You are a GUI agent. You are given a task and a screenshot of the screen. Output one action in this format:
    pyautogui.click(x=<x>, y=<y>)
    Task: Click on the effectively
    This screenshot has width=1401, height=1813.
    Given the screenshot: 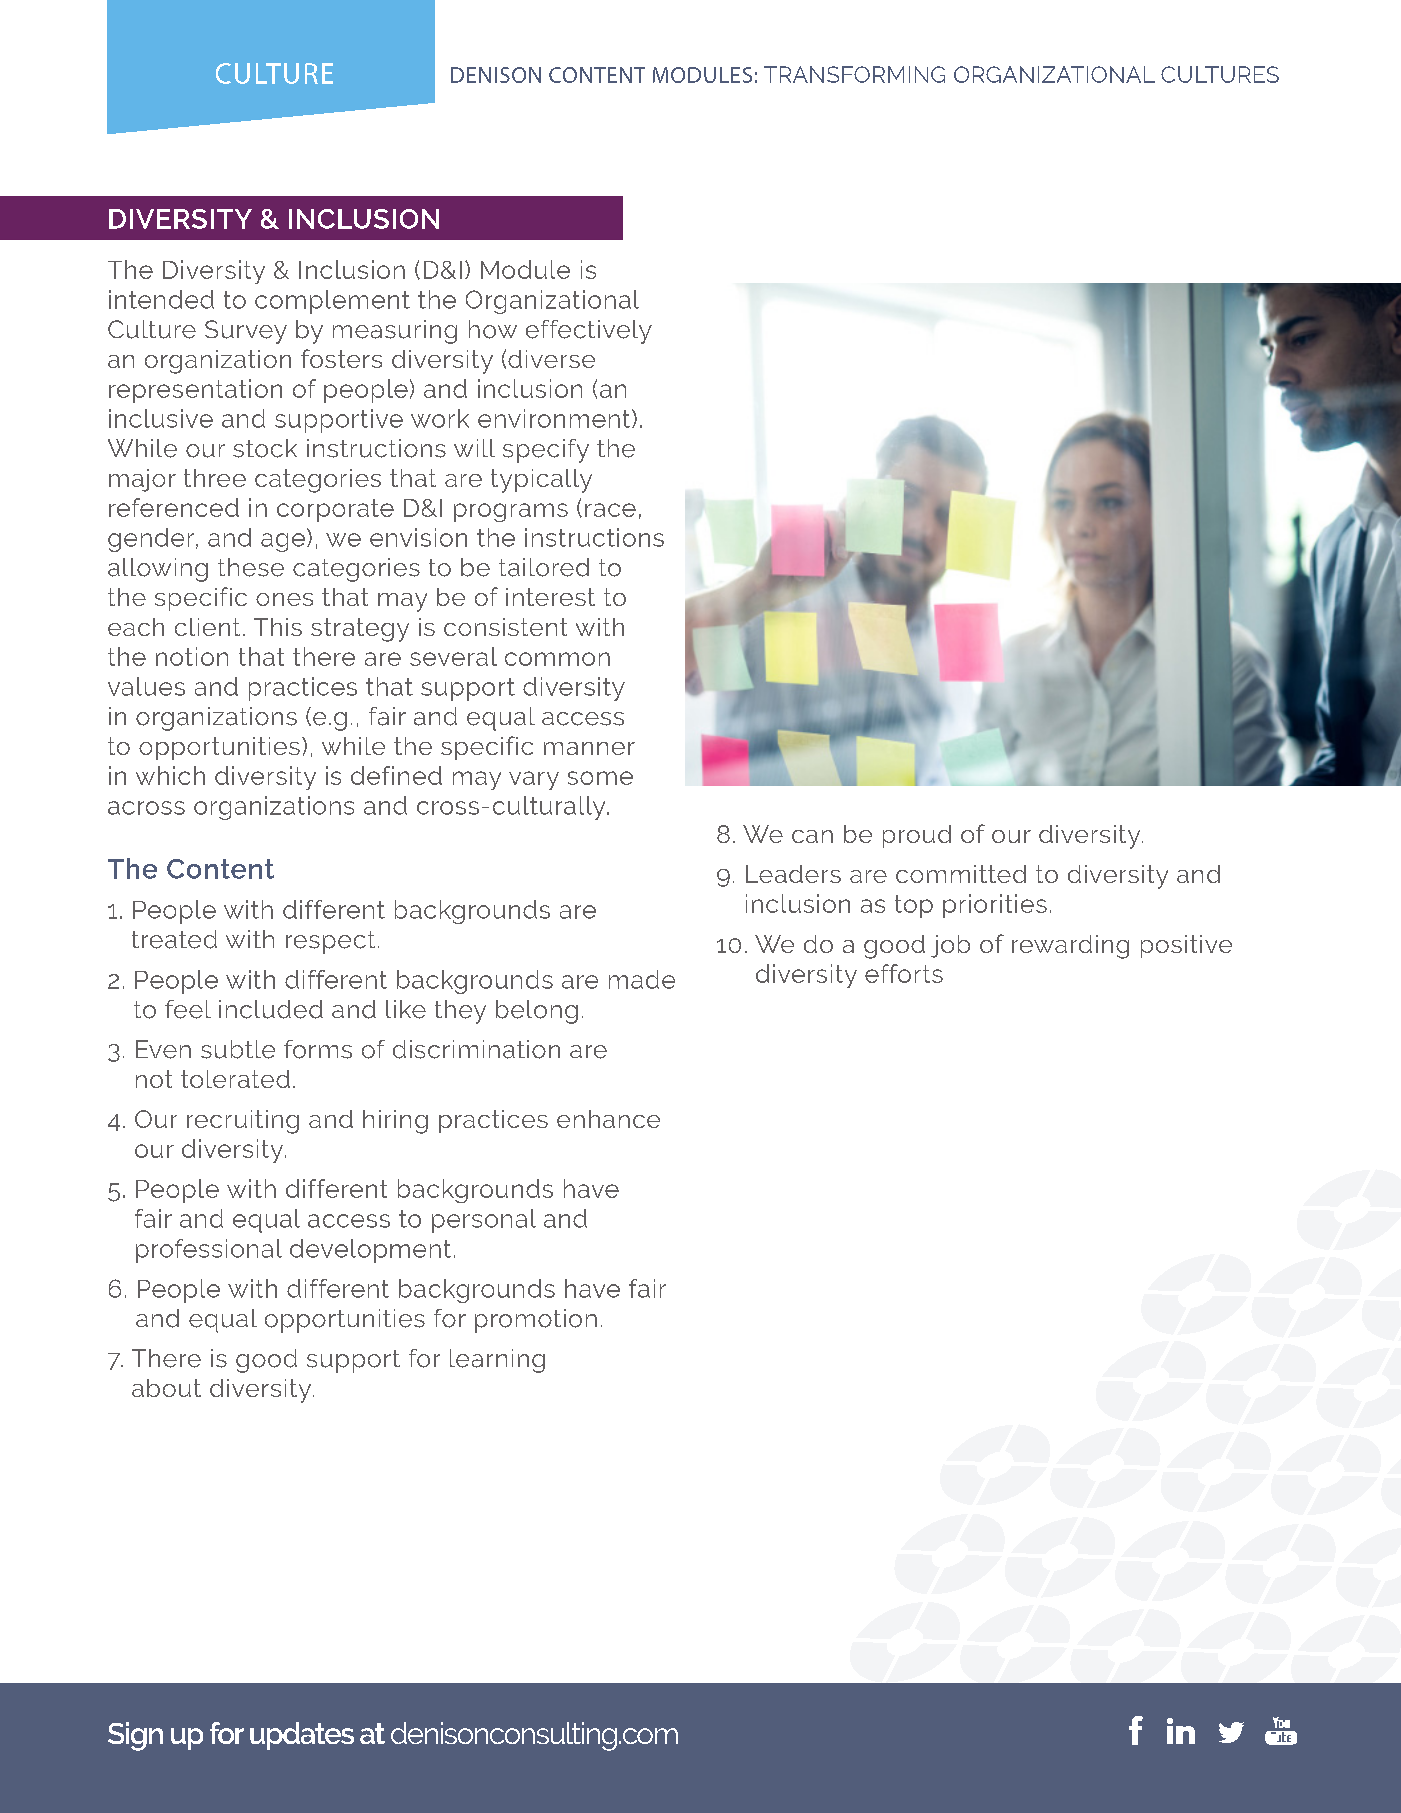 What is the action you would take?
    pyautogui.click(x=589, y=332)
